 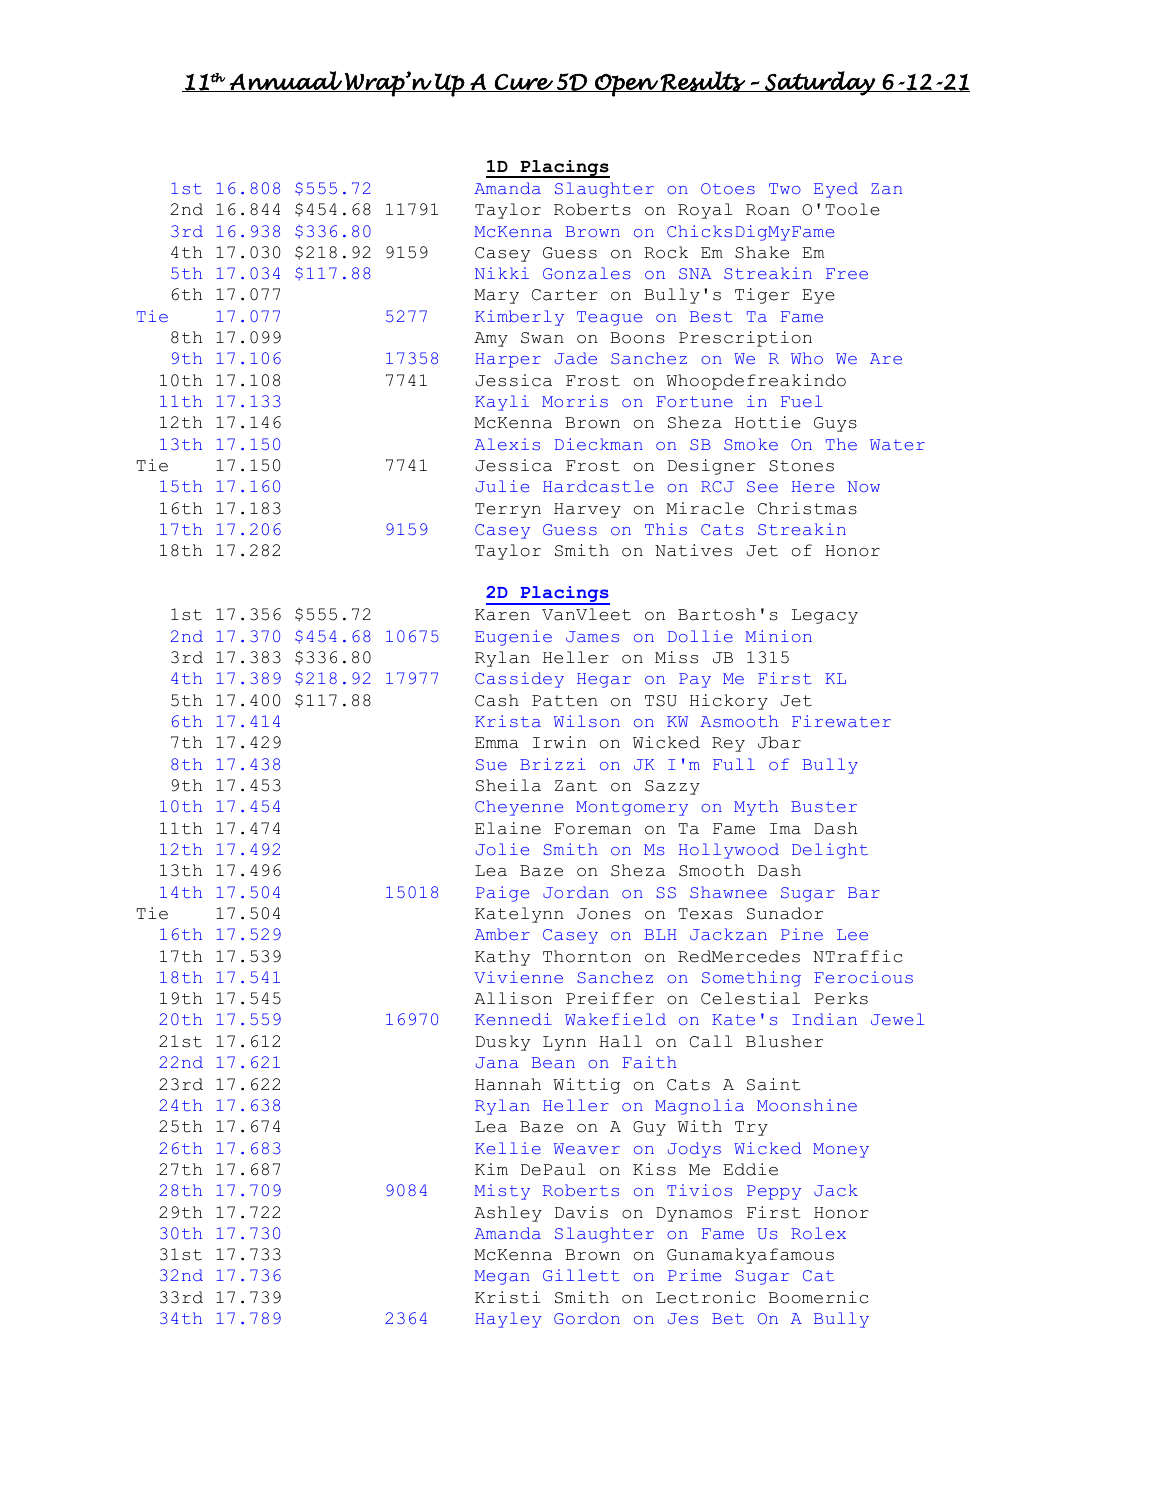 I want to click on Alexis, so click(x=507, y=444).
